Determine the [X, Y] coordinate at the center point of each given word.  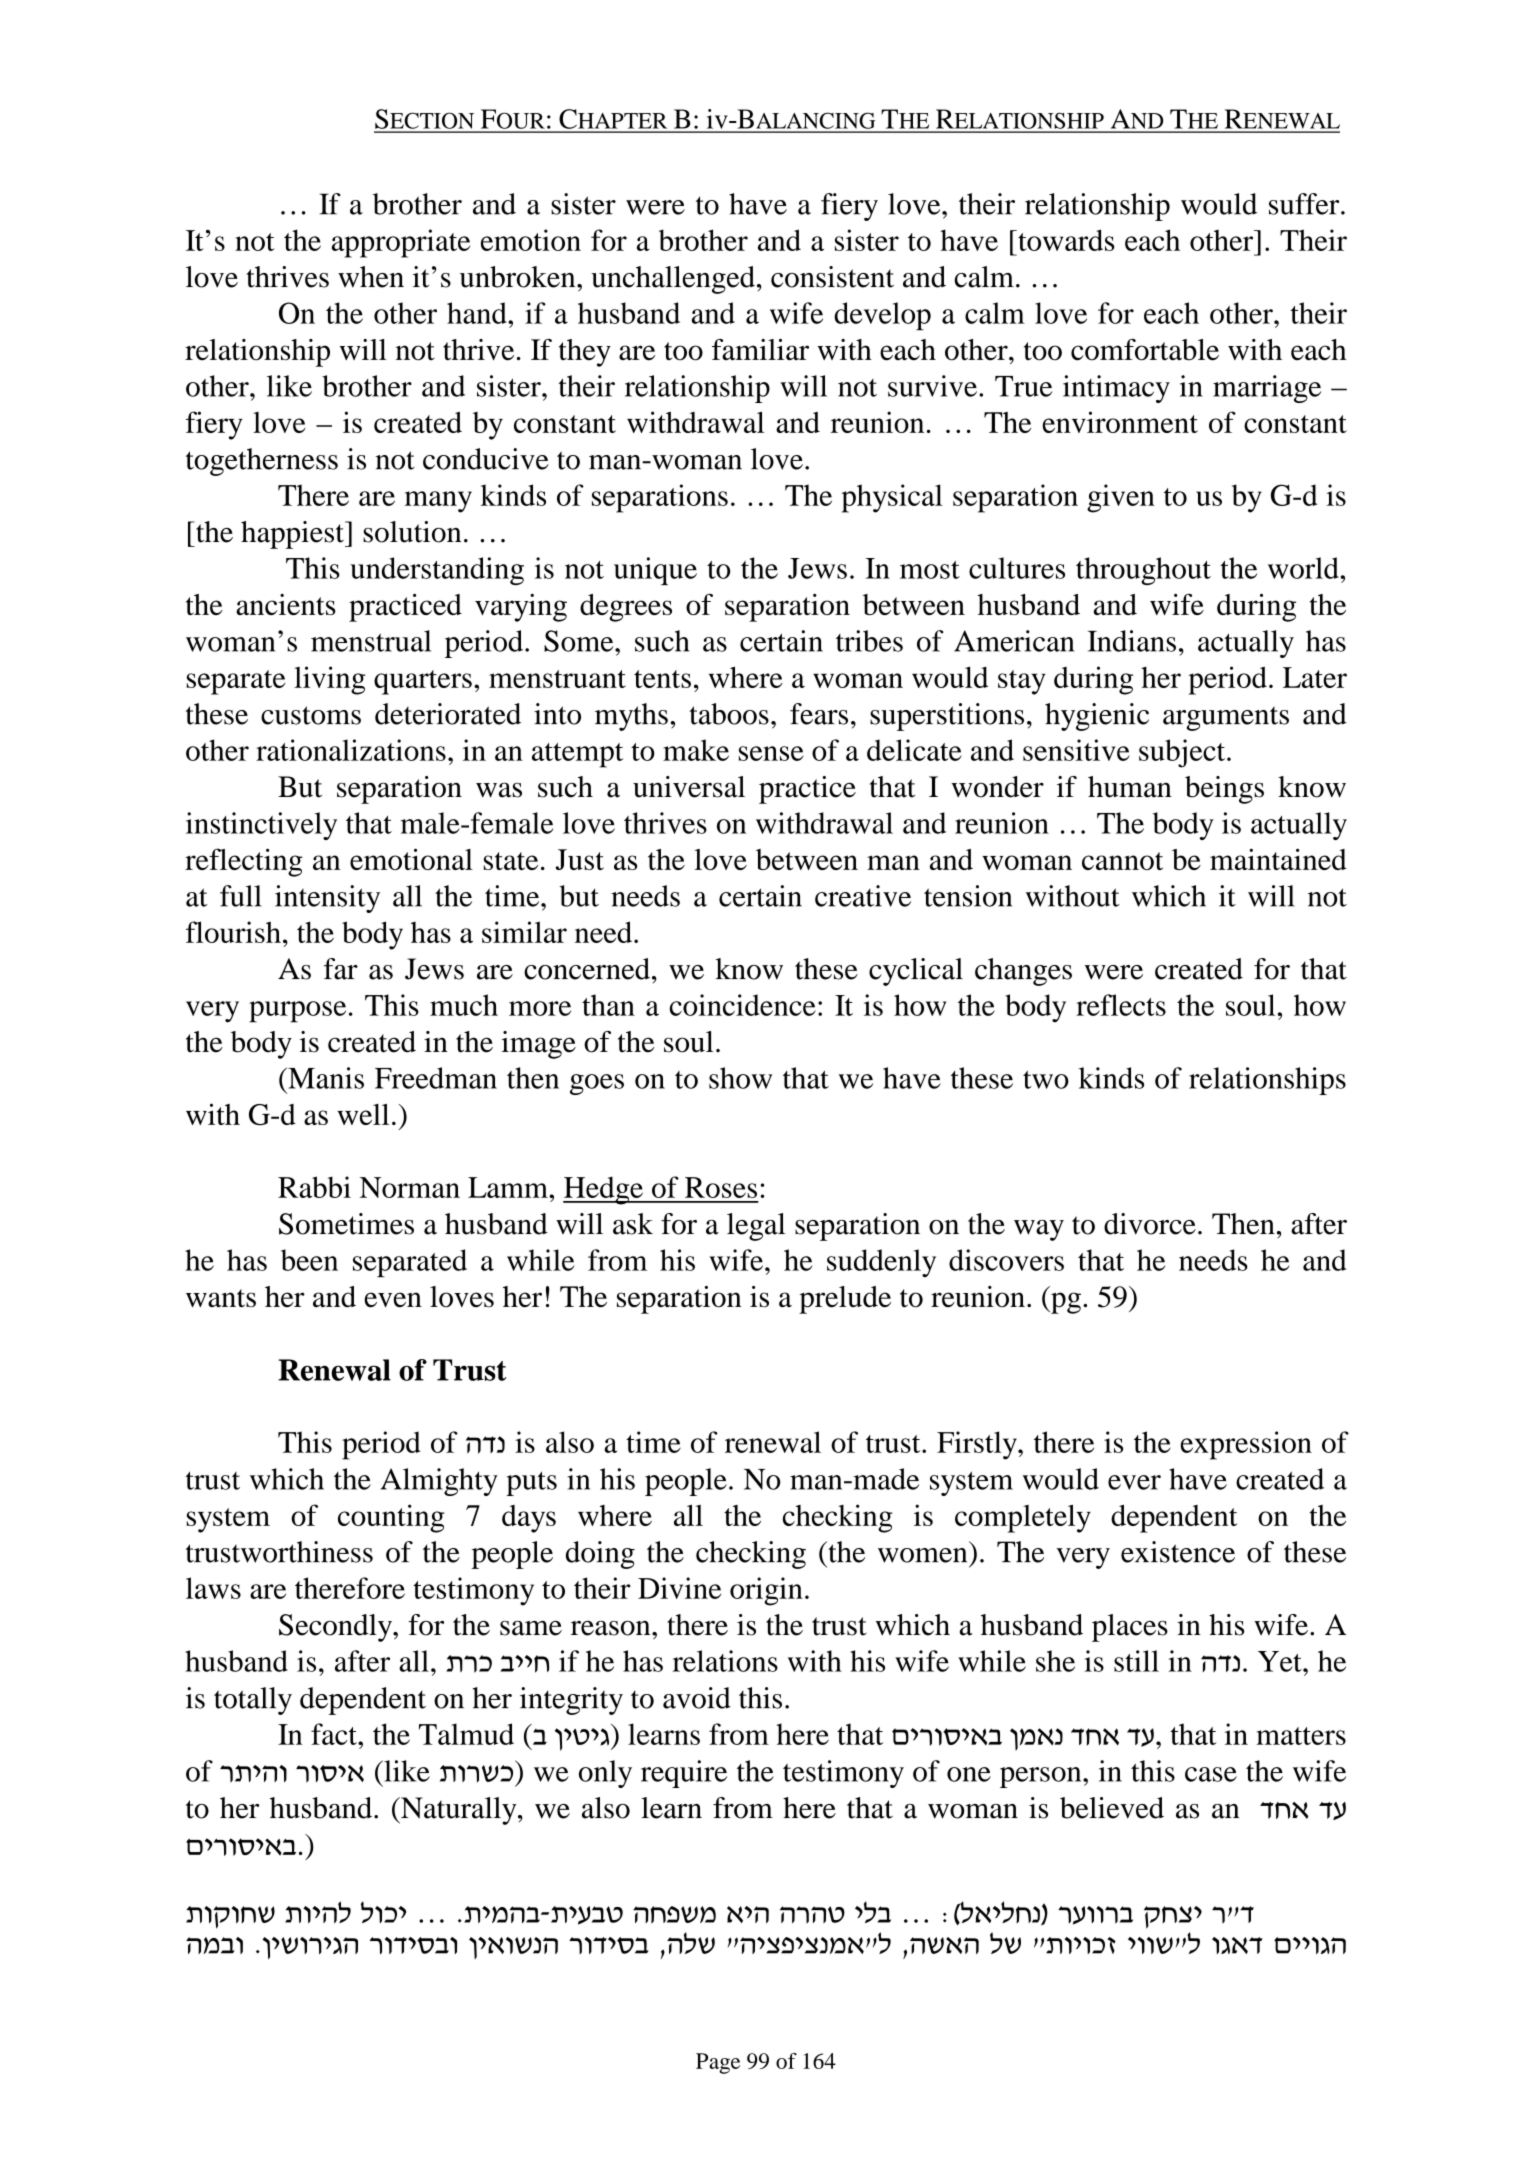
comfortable [1145, 350]
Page [718, 2063]
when [371, 277]
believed [1112, 1808]
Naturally [459, 1811]
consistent [832, 277]
